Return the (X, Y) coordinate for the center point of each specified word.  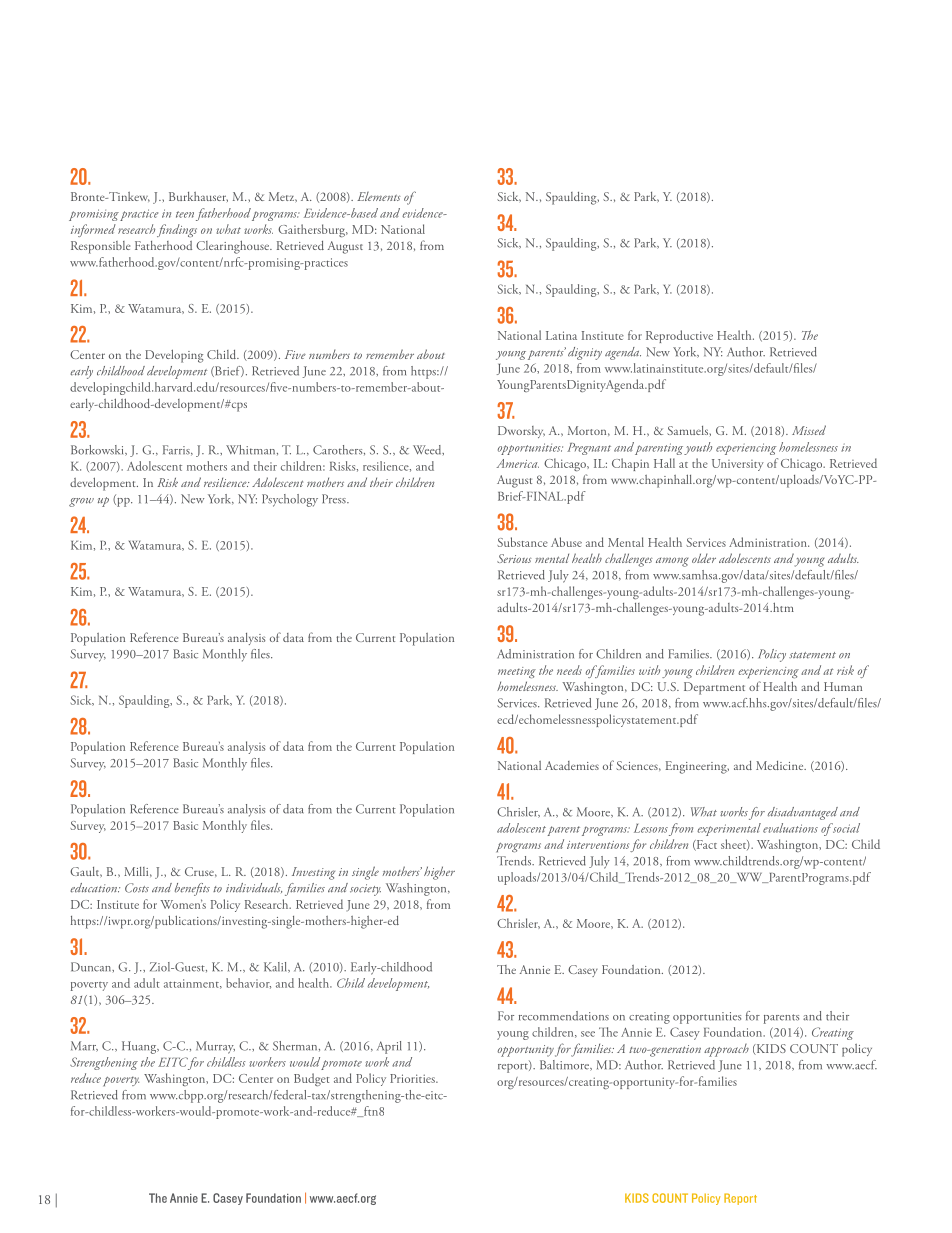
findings (177, 230)
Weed (428, 450)
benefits (192, 889)
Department (714, 688)
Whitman (252, 450)
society (365, 890)
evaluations (790, 828)
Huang (140, 1047)
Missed (809, 430)
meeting (517, 672)
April (389, 1047)
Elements (379, 196)
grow (81, 502)
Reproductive (679, 336)
